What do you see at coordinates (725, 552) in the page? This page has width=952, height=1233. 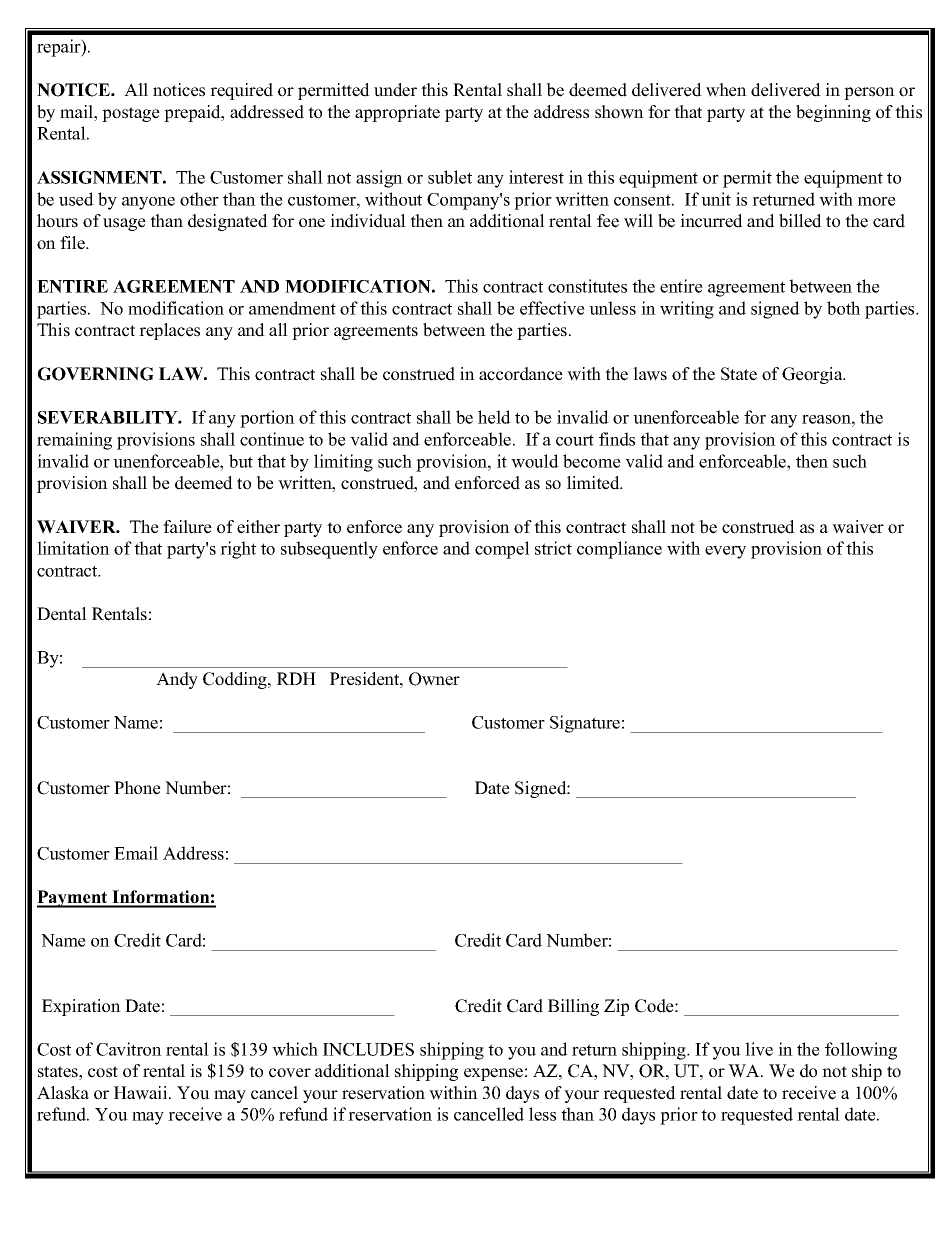 I see `every` at bounding box center [725, 552].
